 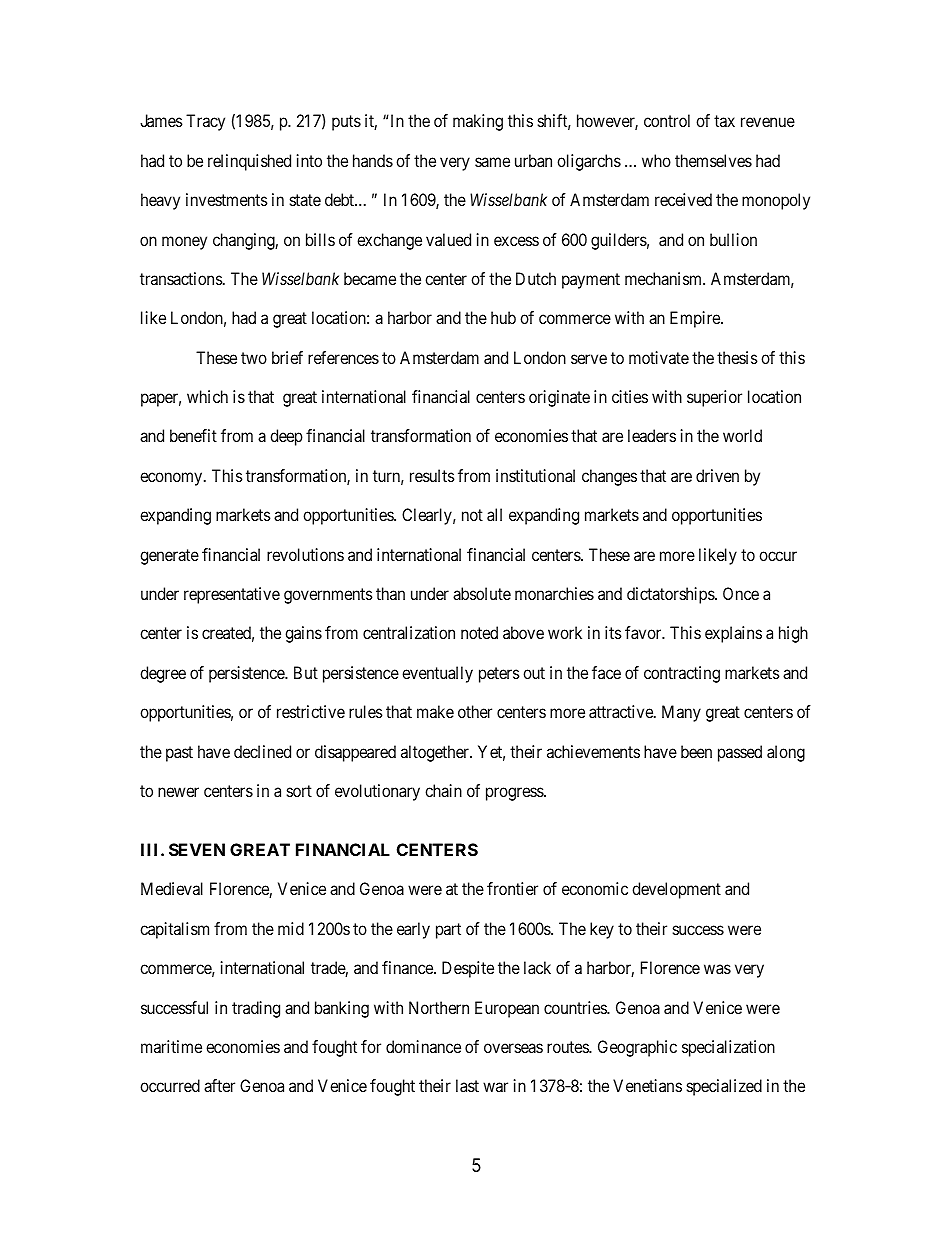 I want to click on same, so click(x=492, y=162).
